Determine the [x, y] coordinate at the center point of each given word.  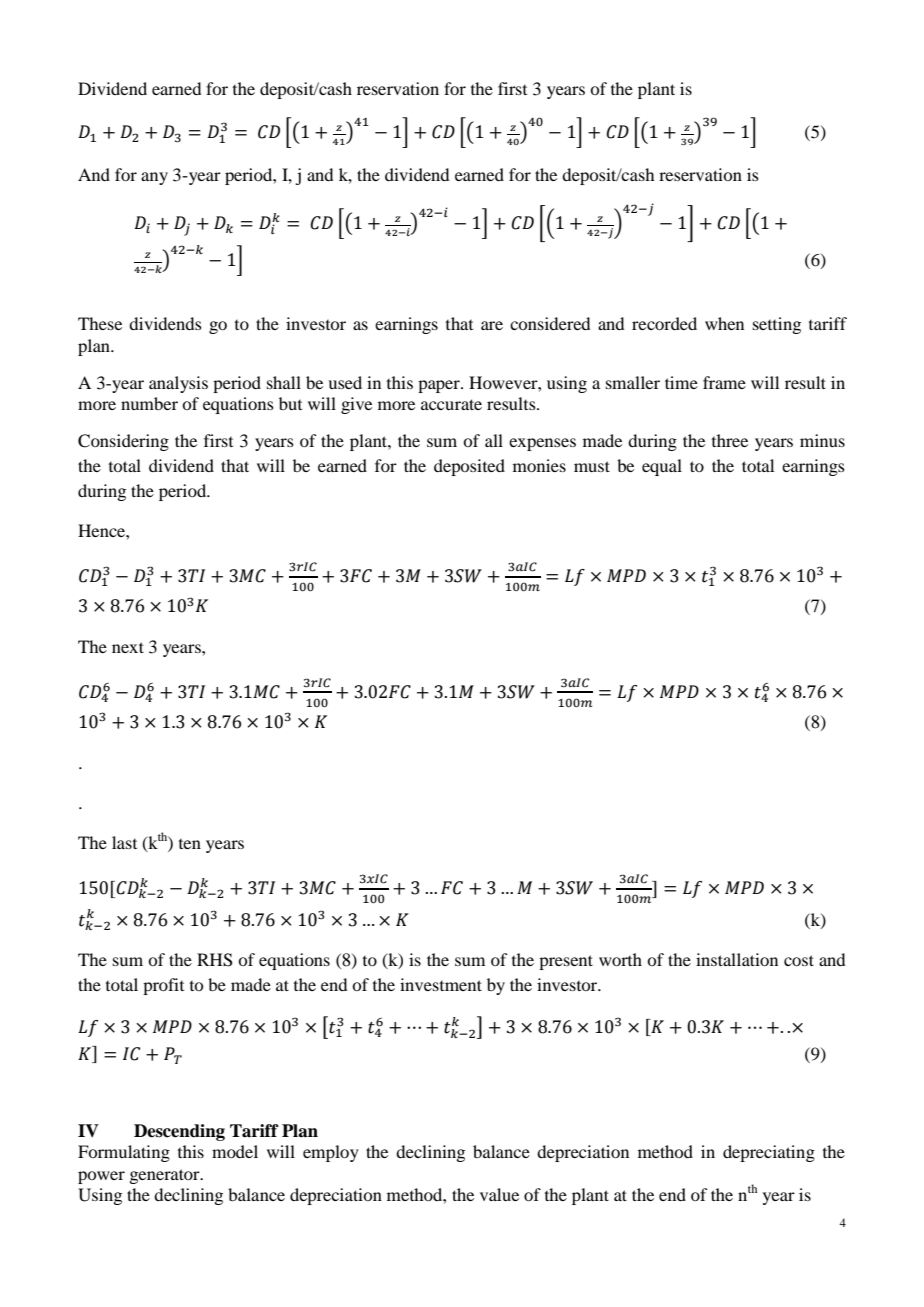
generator [165, 1176]
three [730, 440]
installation [737, 959]
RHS [215, 960]
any [154, 178]
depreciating [769, 1153]
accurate [451, 404]
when [724, 323]
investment [441, 984]
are [492, 325]
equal [662, 467]
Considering [123, 442]
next [128, 647]
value [499, 1194]
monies [539, 465]
